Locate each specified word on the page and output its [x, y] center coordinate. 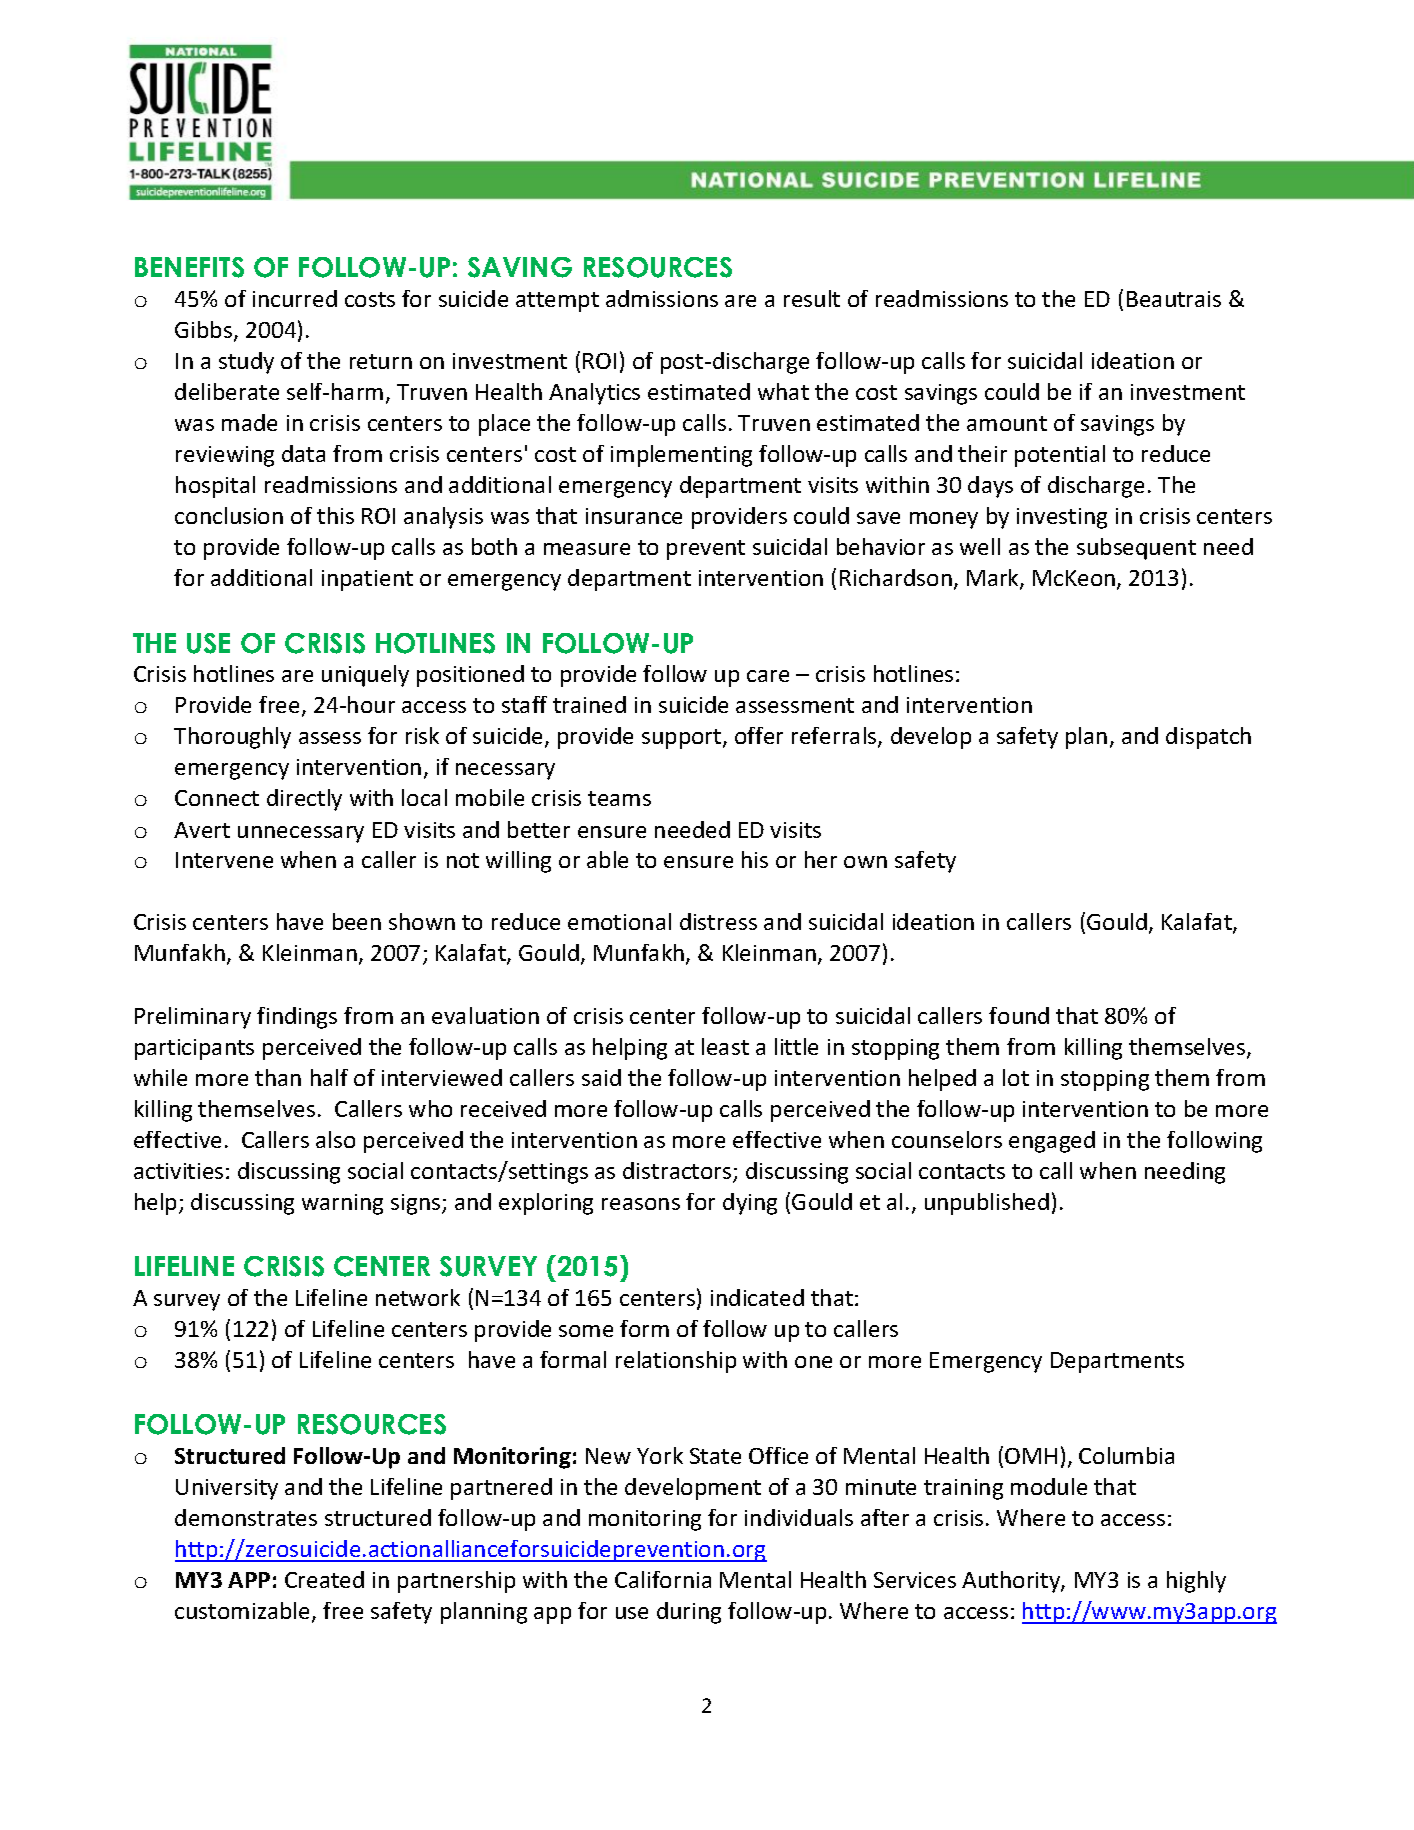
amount [1007, 423]
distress [718, 921]
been [357, 921]
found [1019, 1015]
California [663, 1579]
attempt [557, 302]
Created [324, 1579]
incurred [295, 298]
